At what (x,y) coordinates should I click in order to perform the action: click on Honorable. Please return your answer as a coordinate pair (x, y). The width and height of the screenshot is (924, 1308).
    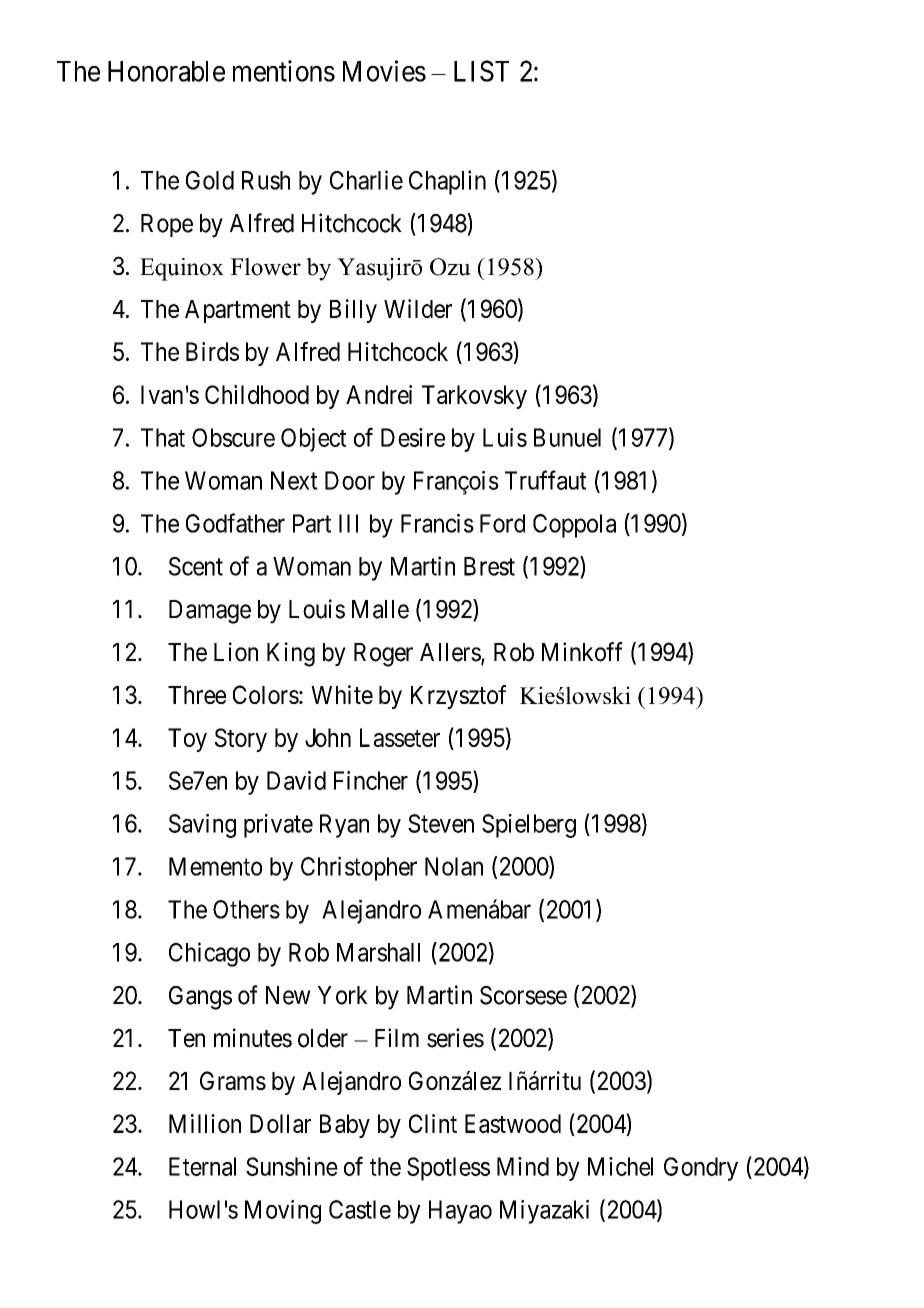
    Looking at the image, I should click on (166, 71).
